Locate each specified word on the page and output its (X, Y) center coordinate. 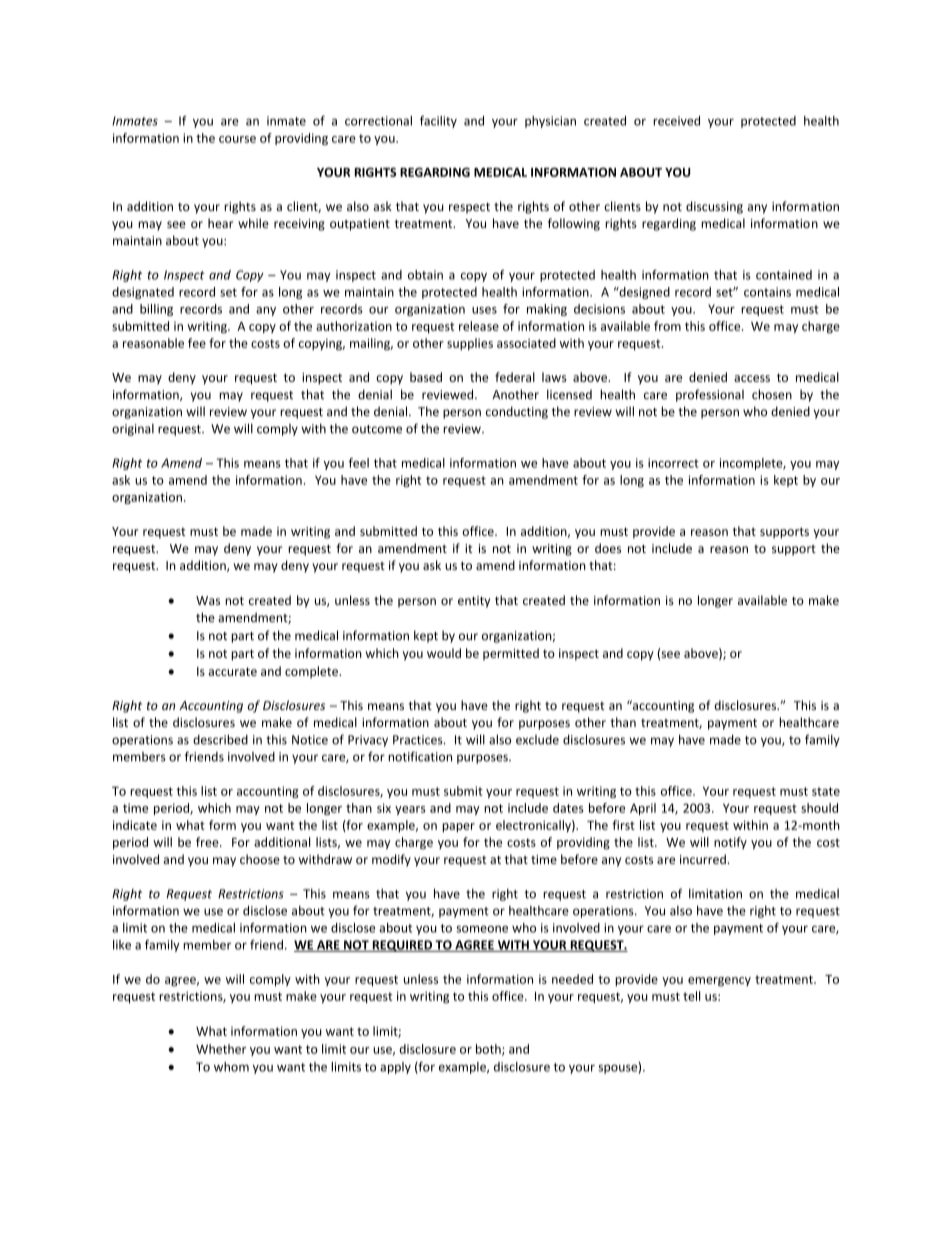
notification (420, 756)
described (220, 739)
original (133, 430)
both (489, 1050)
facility (438, 122)
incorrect (673, 463)
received (676, 121)
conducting (517, 412)
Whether (221, 1049)
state (826, 791)
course (237, 139)
